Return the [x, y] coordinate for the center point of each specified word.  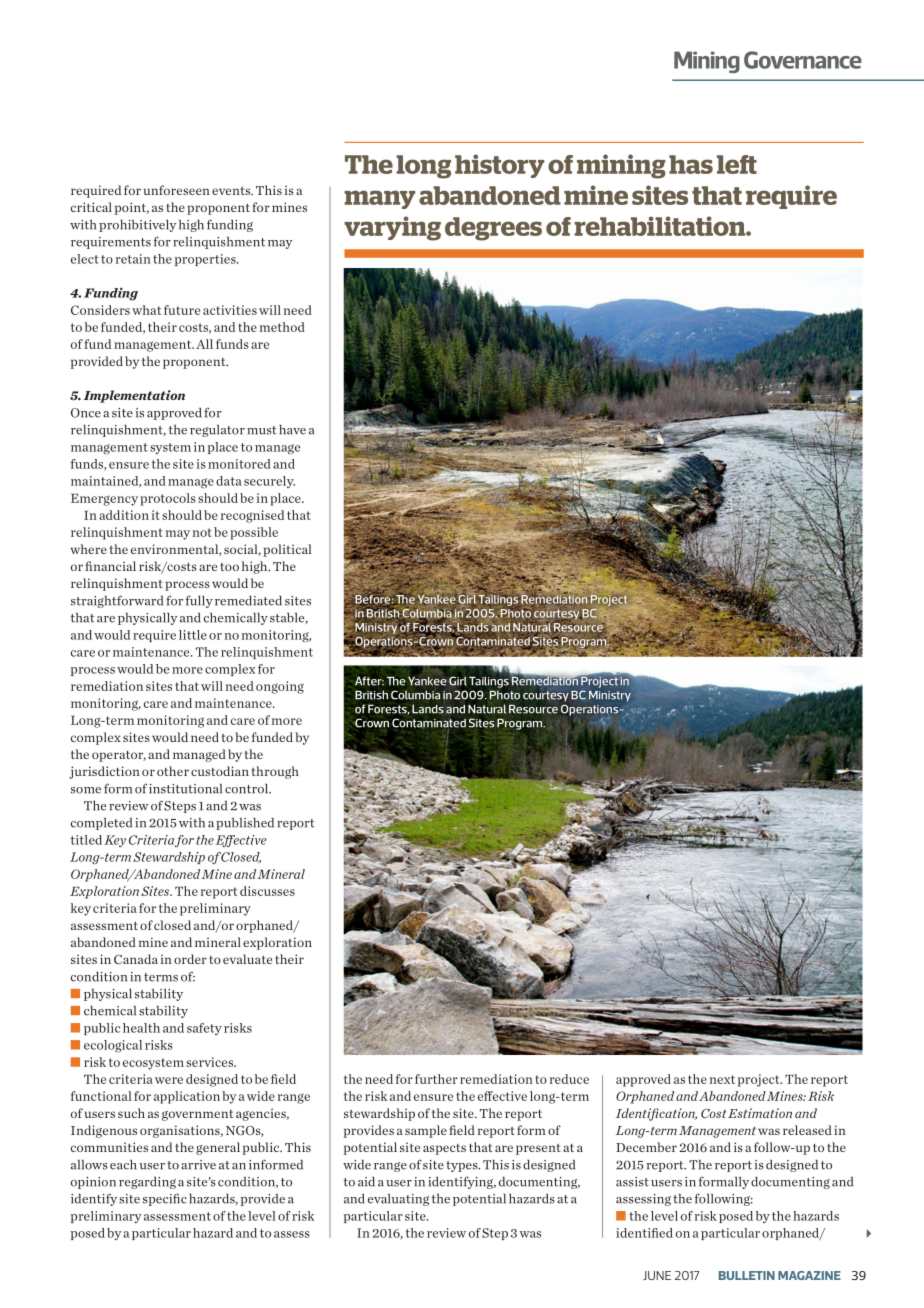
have [292, 430]
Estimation [760, 1113]
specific [165, 1199]
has [691, 164]
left [737, 164]
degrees [493, 229]
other [173, 771]
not [202, 532]
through [275, 772]
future [182, 310]
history [499, 166]
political [287, 550]
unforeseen [177, 190]
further [436, 1079]
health [141, 1028]
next [722, 1079]
